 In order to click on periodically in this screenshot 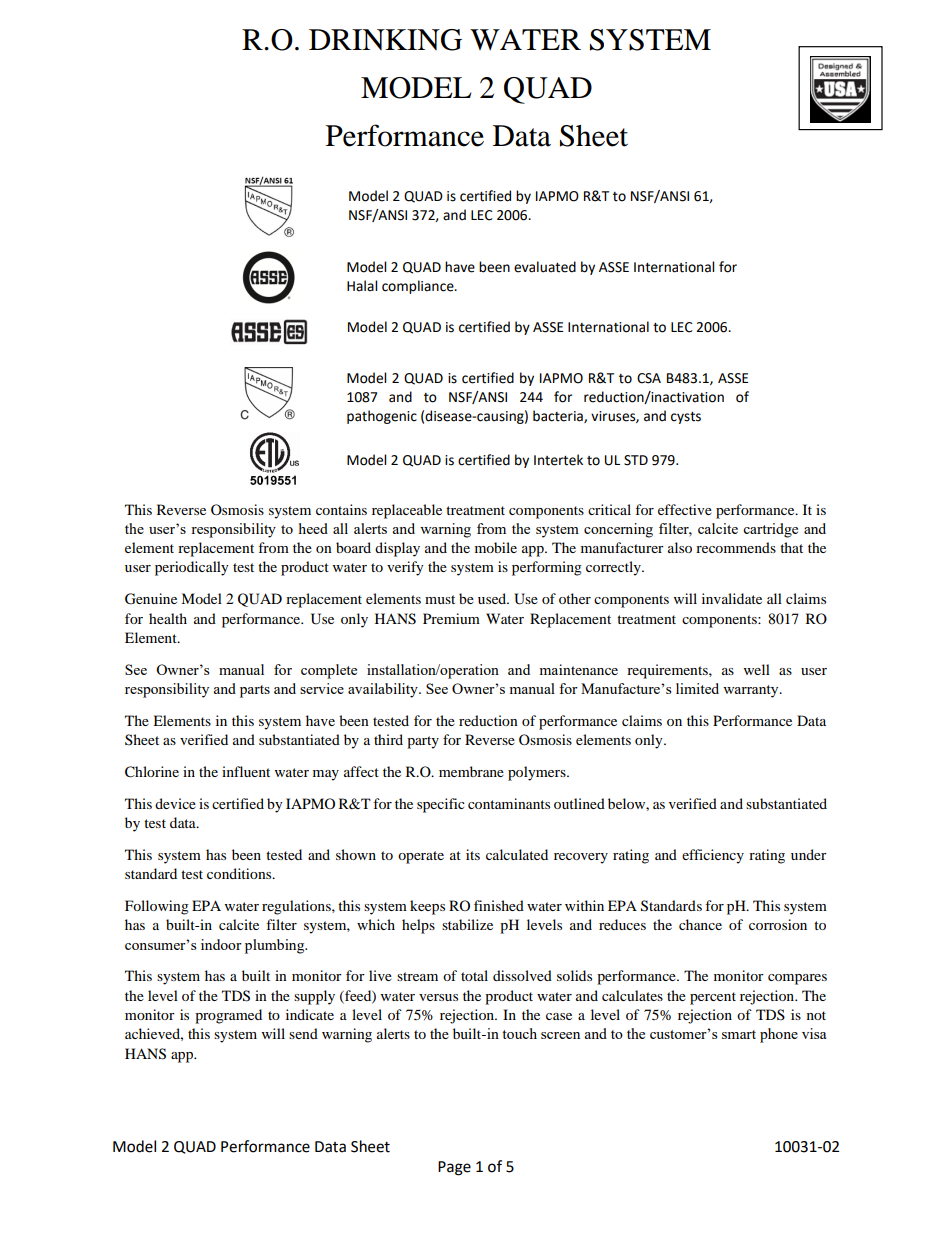, I will do `click(192, 568)`.
